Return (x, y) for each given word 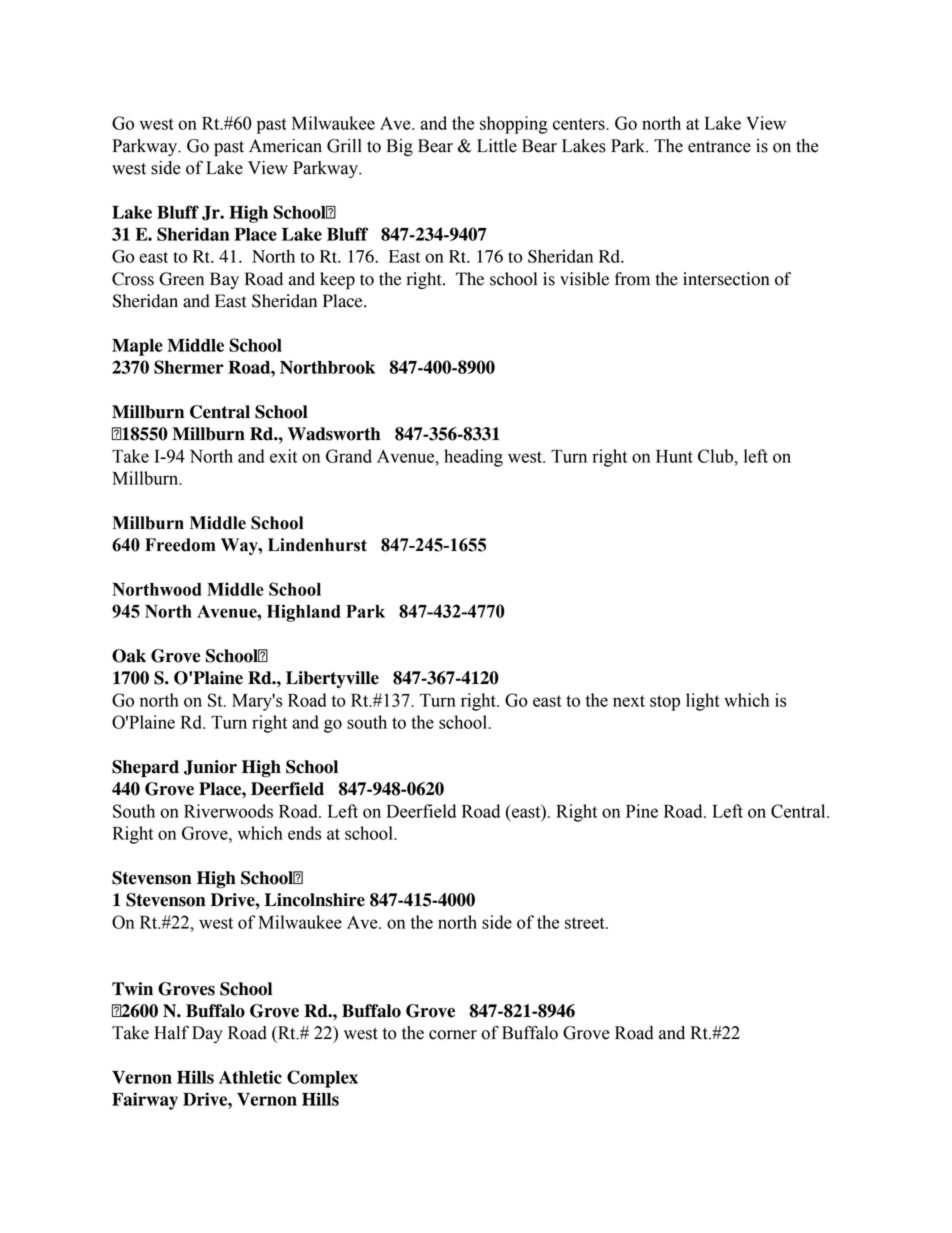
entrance (719, 147)
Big (399, 147)
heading (473, 458)
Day (207, 1034)
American (285, 146)
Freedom (180, 545)
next (629, 701)
